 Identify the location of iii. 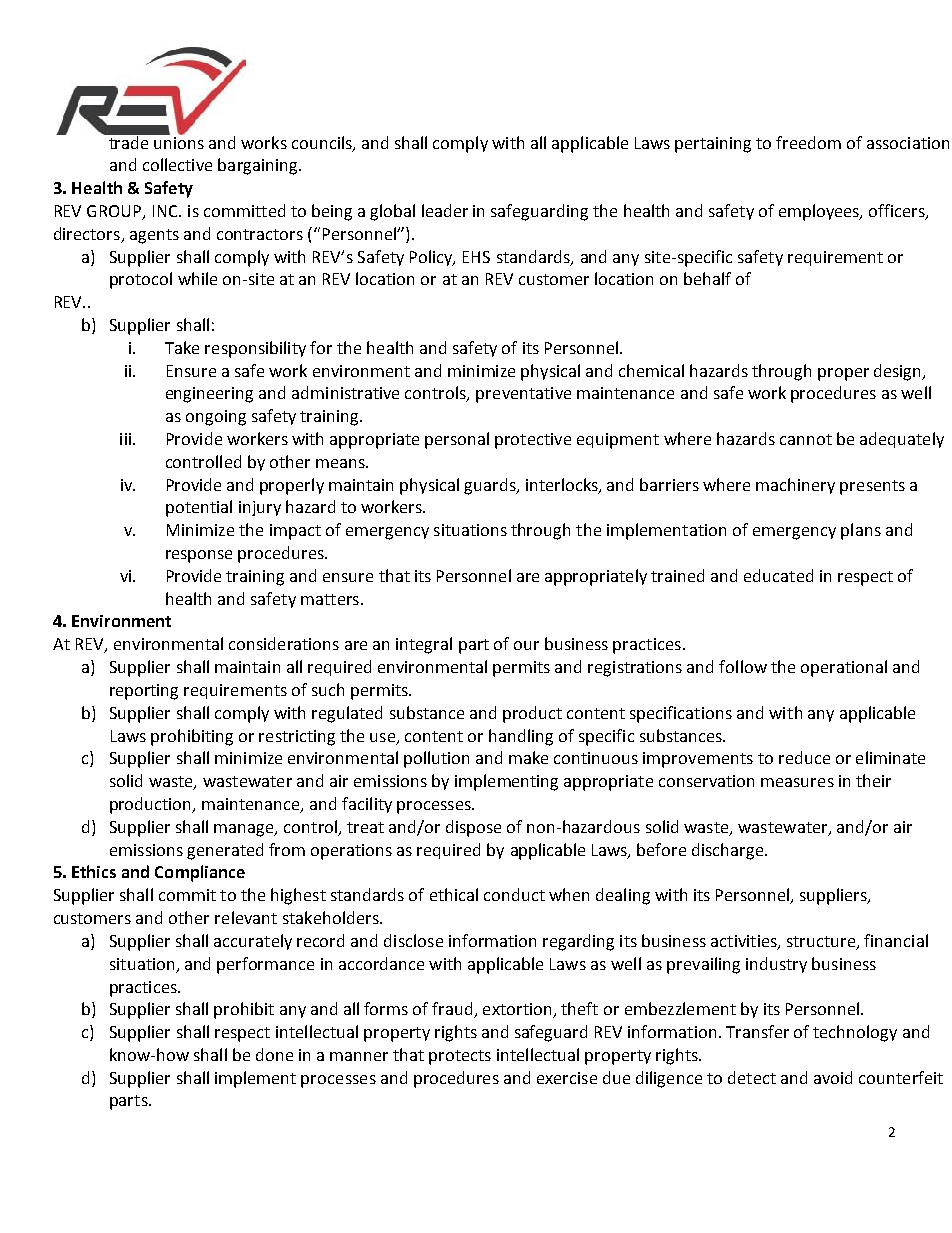
(125, 439).
